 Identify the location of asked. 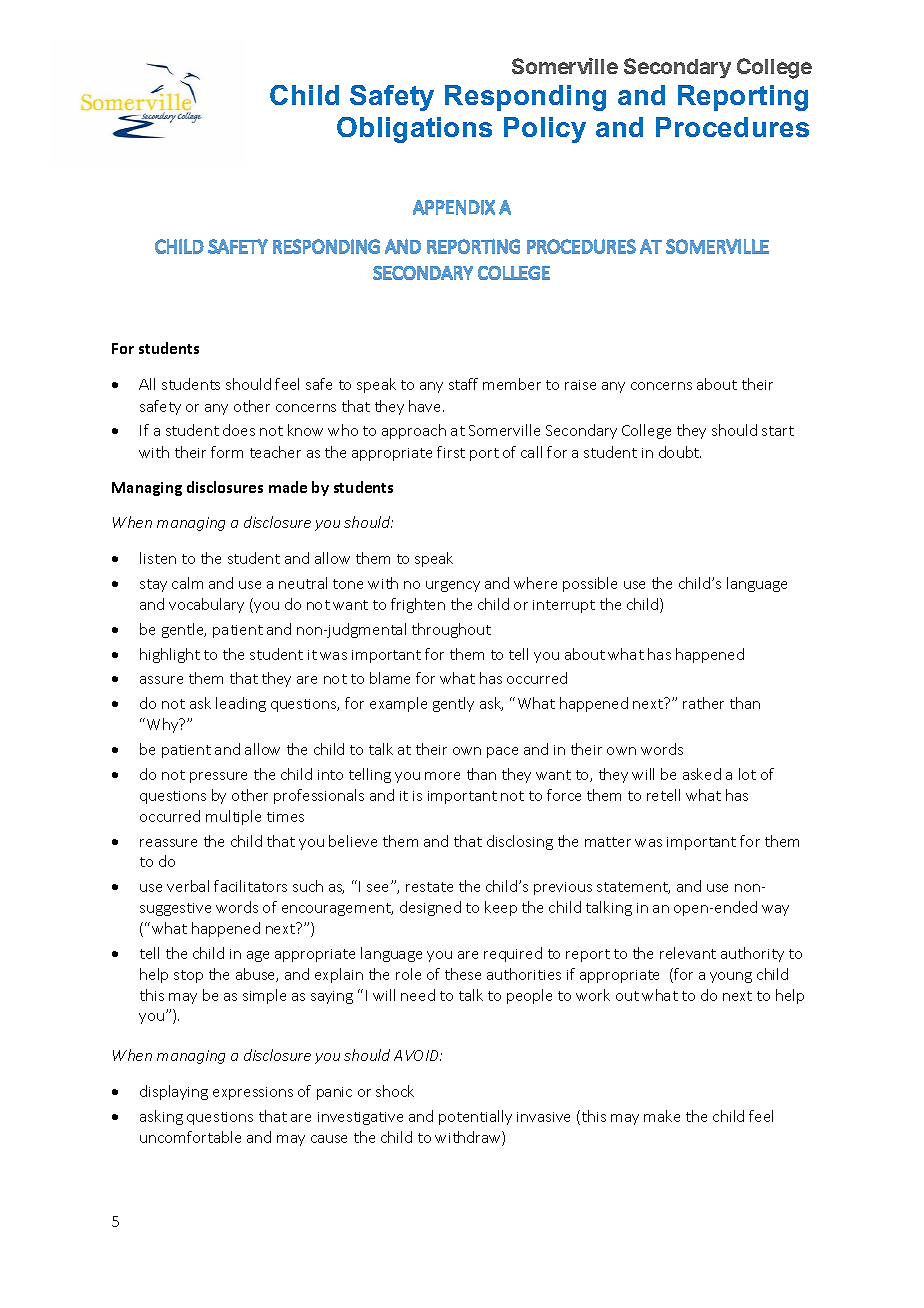
(702, 774).
